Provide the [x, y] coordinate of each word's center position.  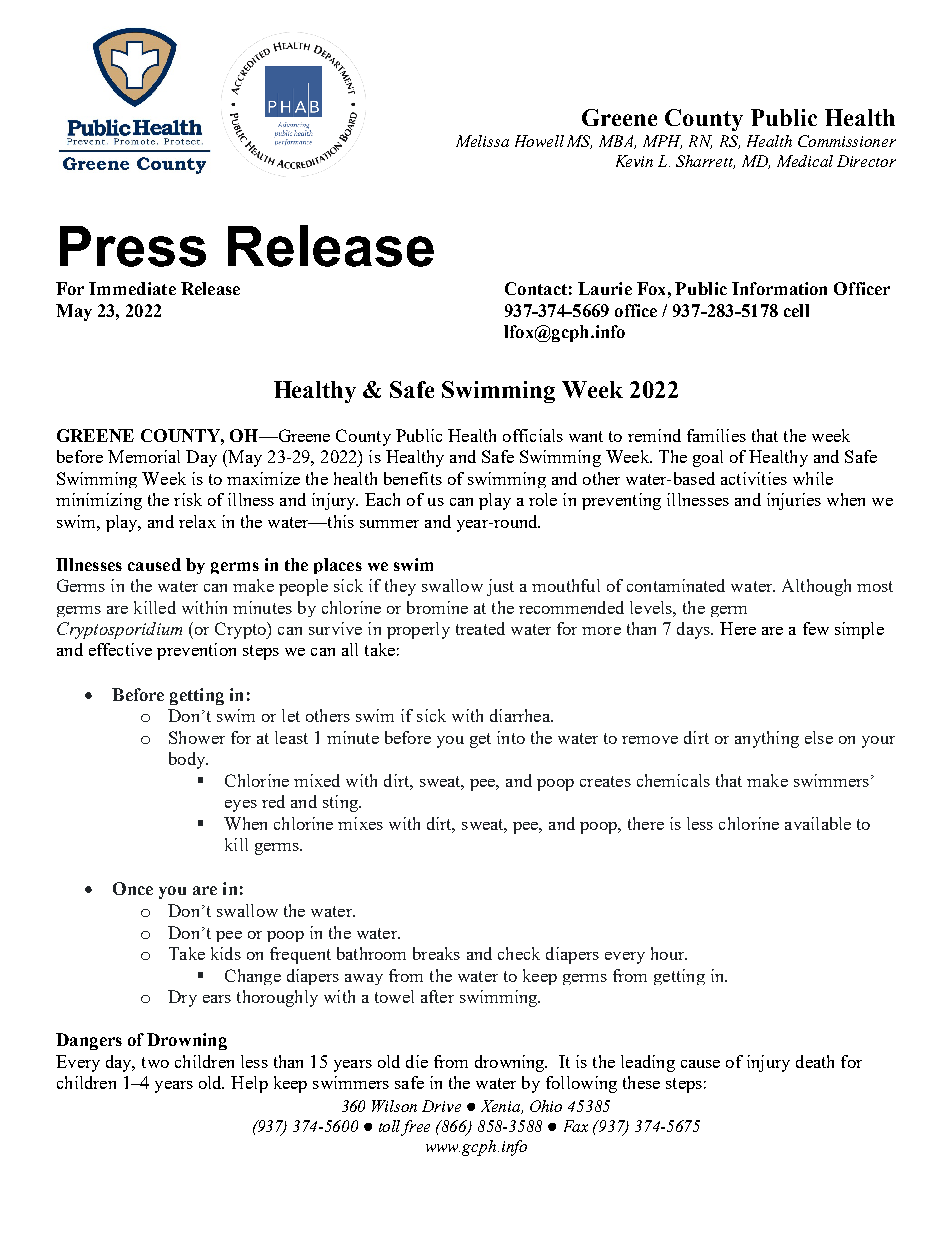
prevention [196, 651]
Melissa [482, 141]
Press [133, 246]
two [155, 1062]
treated [480, 628]
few [816, 628]
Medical [805, 161]
